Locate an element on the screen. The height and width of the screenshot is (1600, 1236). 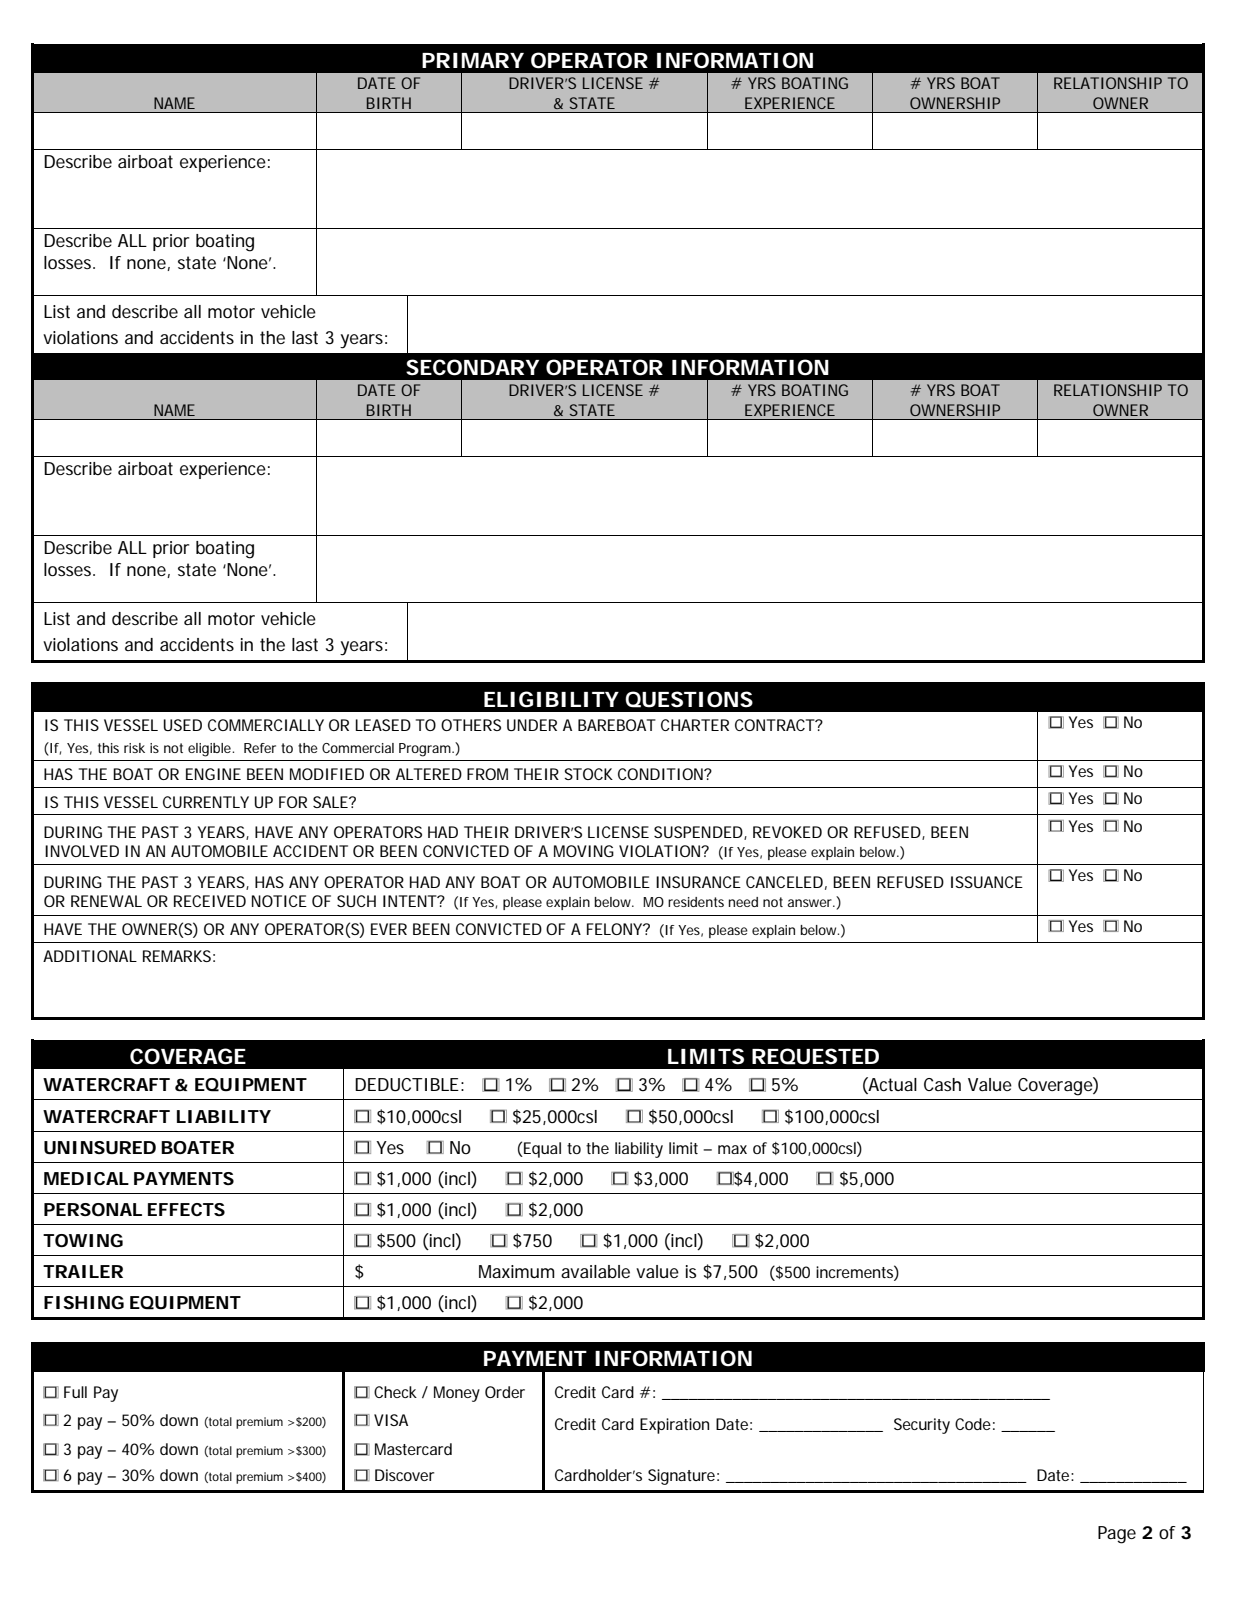
SECONDARY is located at coordinates (472, 367).
